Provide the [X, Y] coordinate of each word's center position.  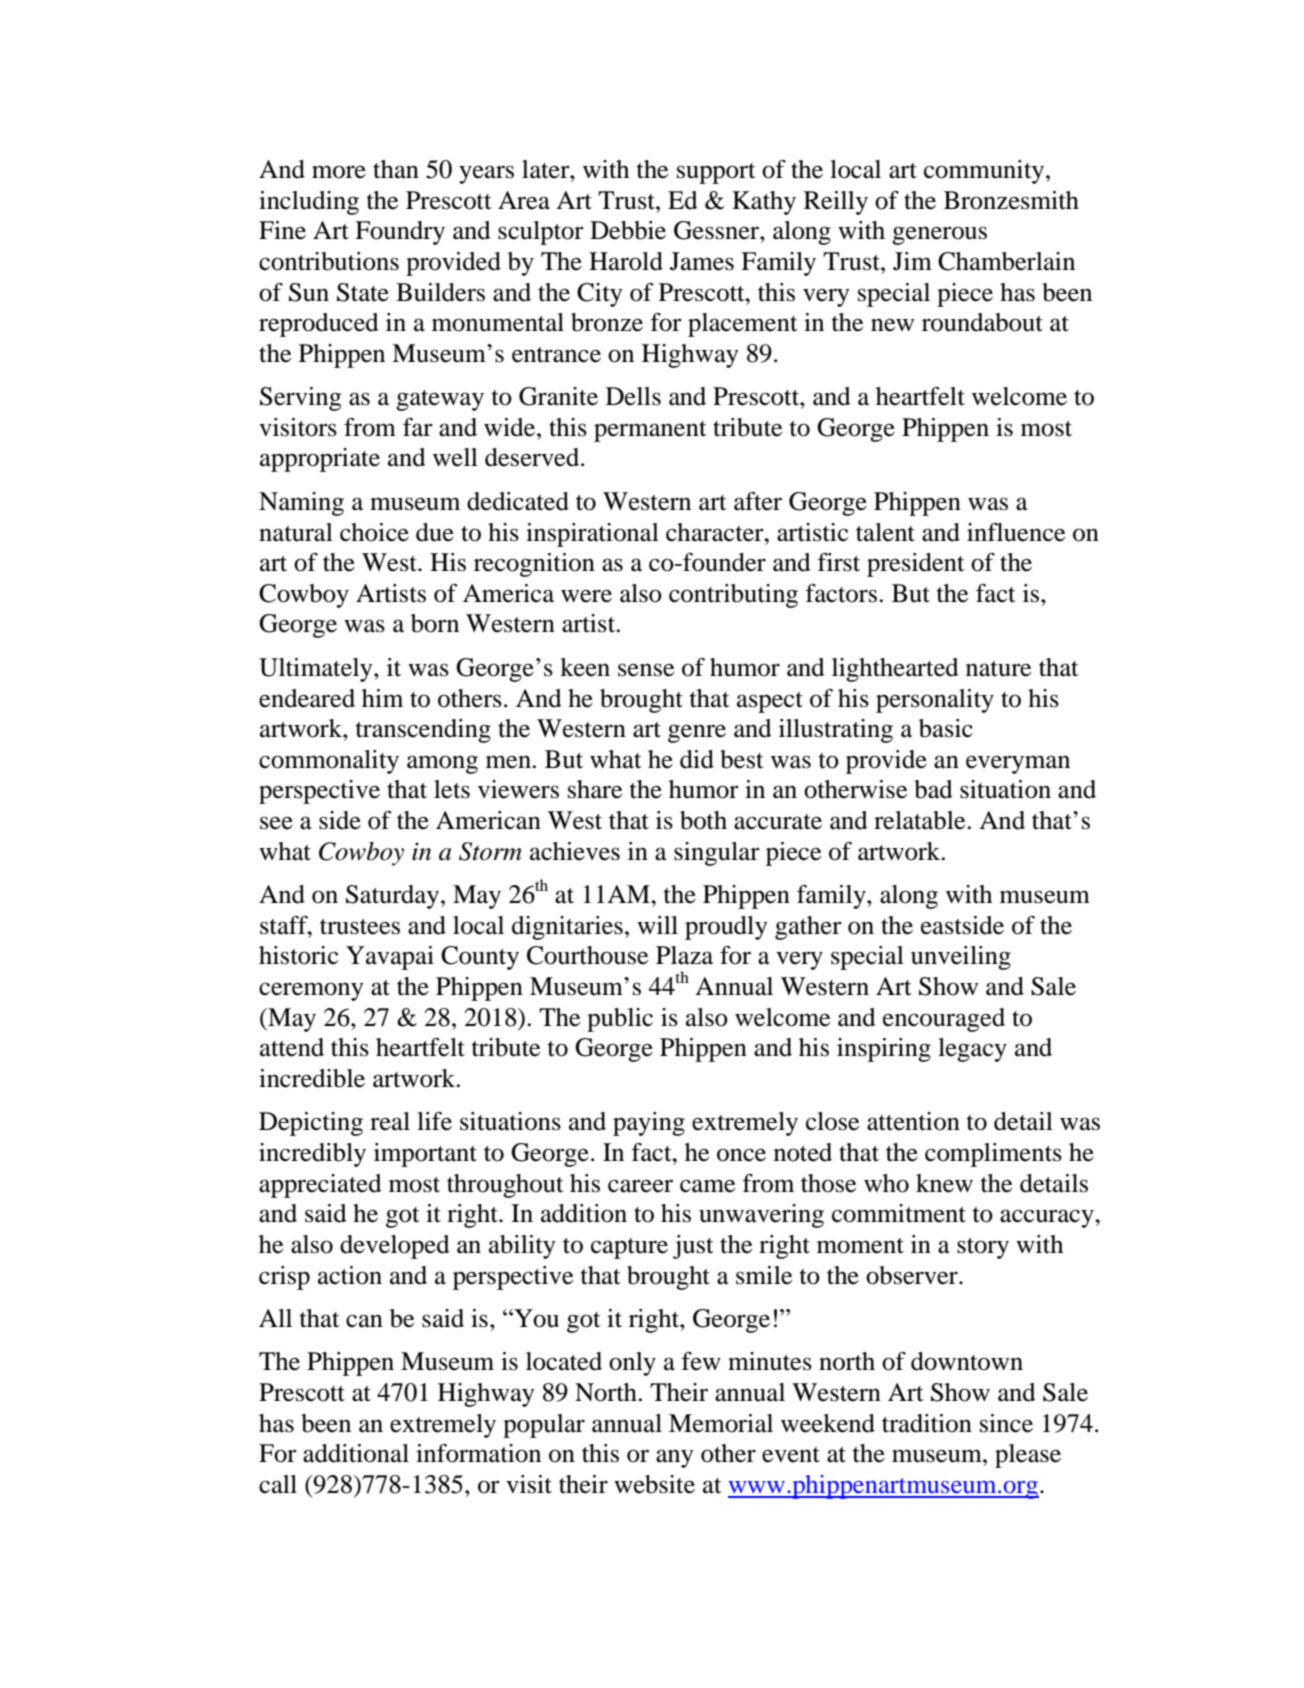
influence [1016, 532]
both [703, 820]
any [675, 1458]
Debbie [628, 230]
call [278, 1484]
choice [374, 532]
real [390, 1121]
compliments [993, 1155]
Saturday [392, 897]
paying [649, 1124]
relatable [919, 820]
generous [939, 235]
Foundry [400, 233]
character [716, 532]
